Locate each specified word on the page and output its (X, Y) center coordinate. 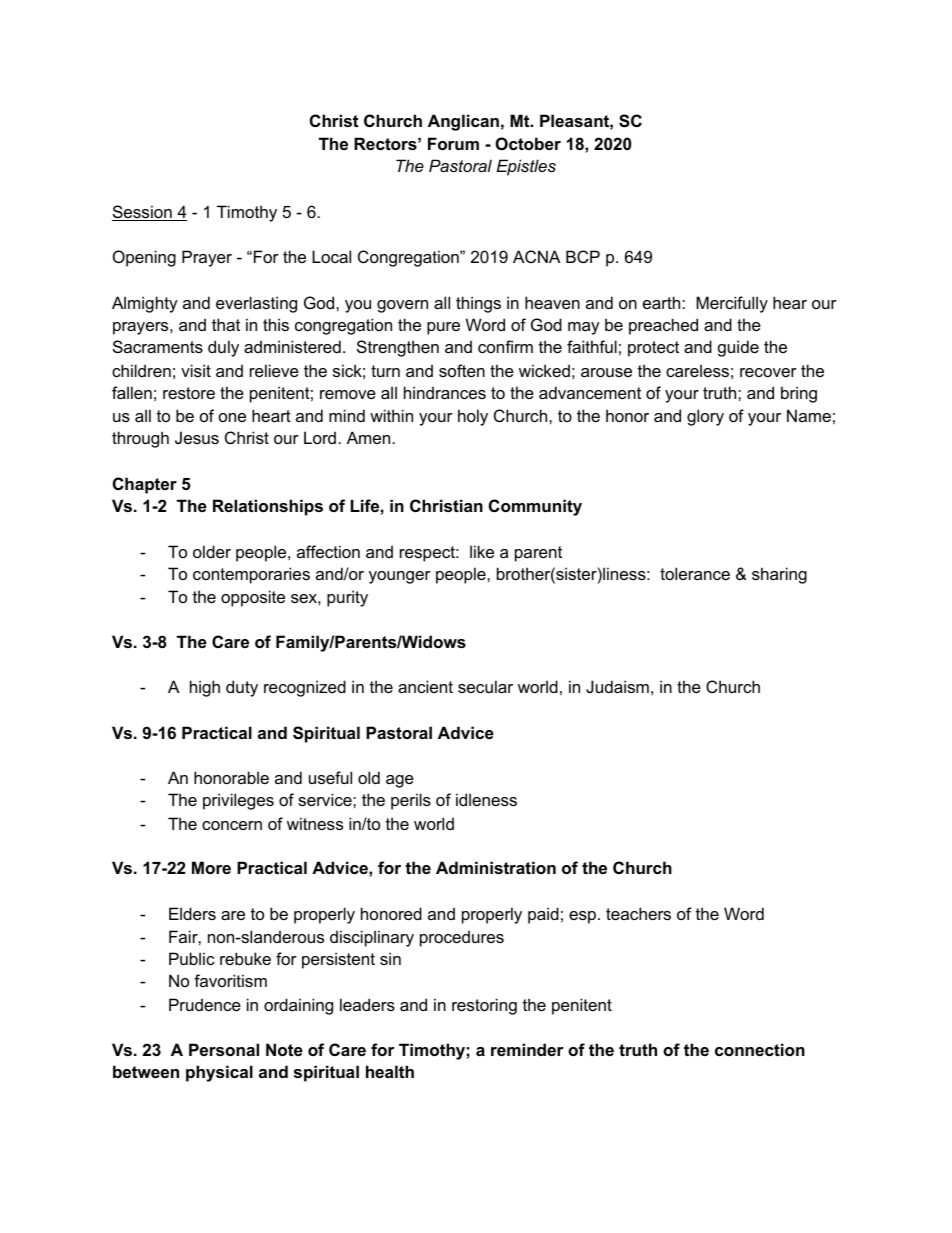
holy (473, 417)
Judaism (617, 686)
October (528, 143)
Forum (453, 143)
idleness (486, 799)
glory (705, 417)
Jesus (197, 437)
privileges (238, 801)
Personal (224, 1049)
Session (143, 213)
